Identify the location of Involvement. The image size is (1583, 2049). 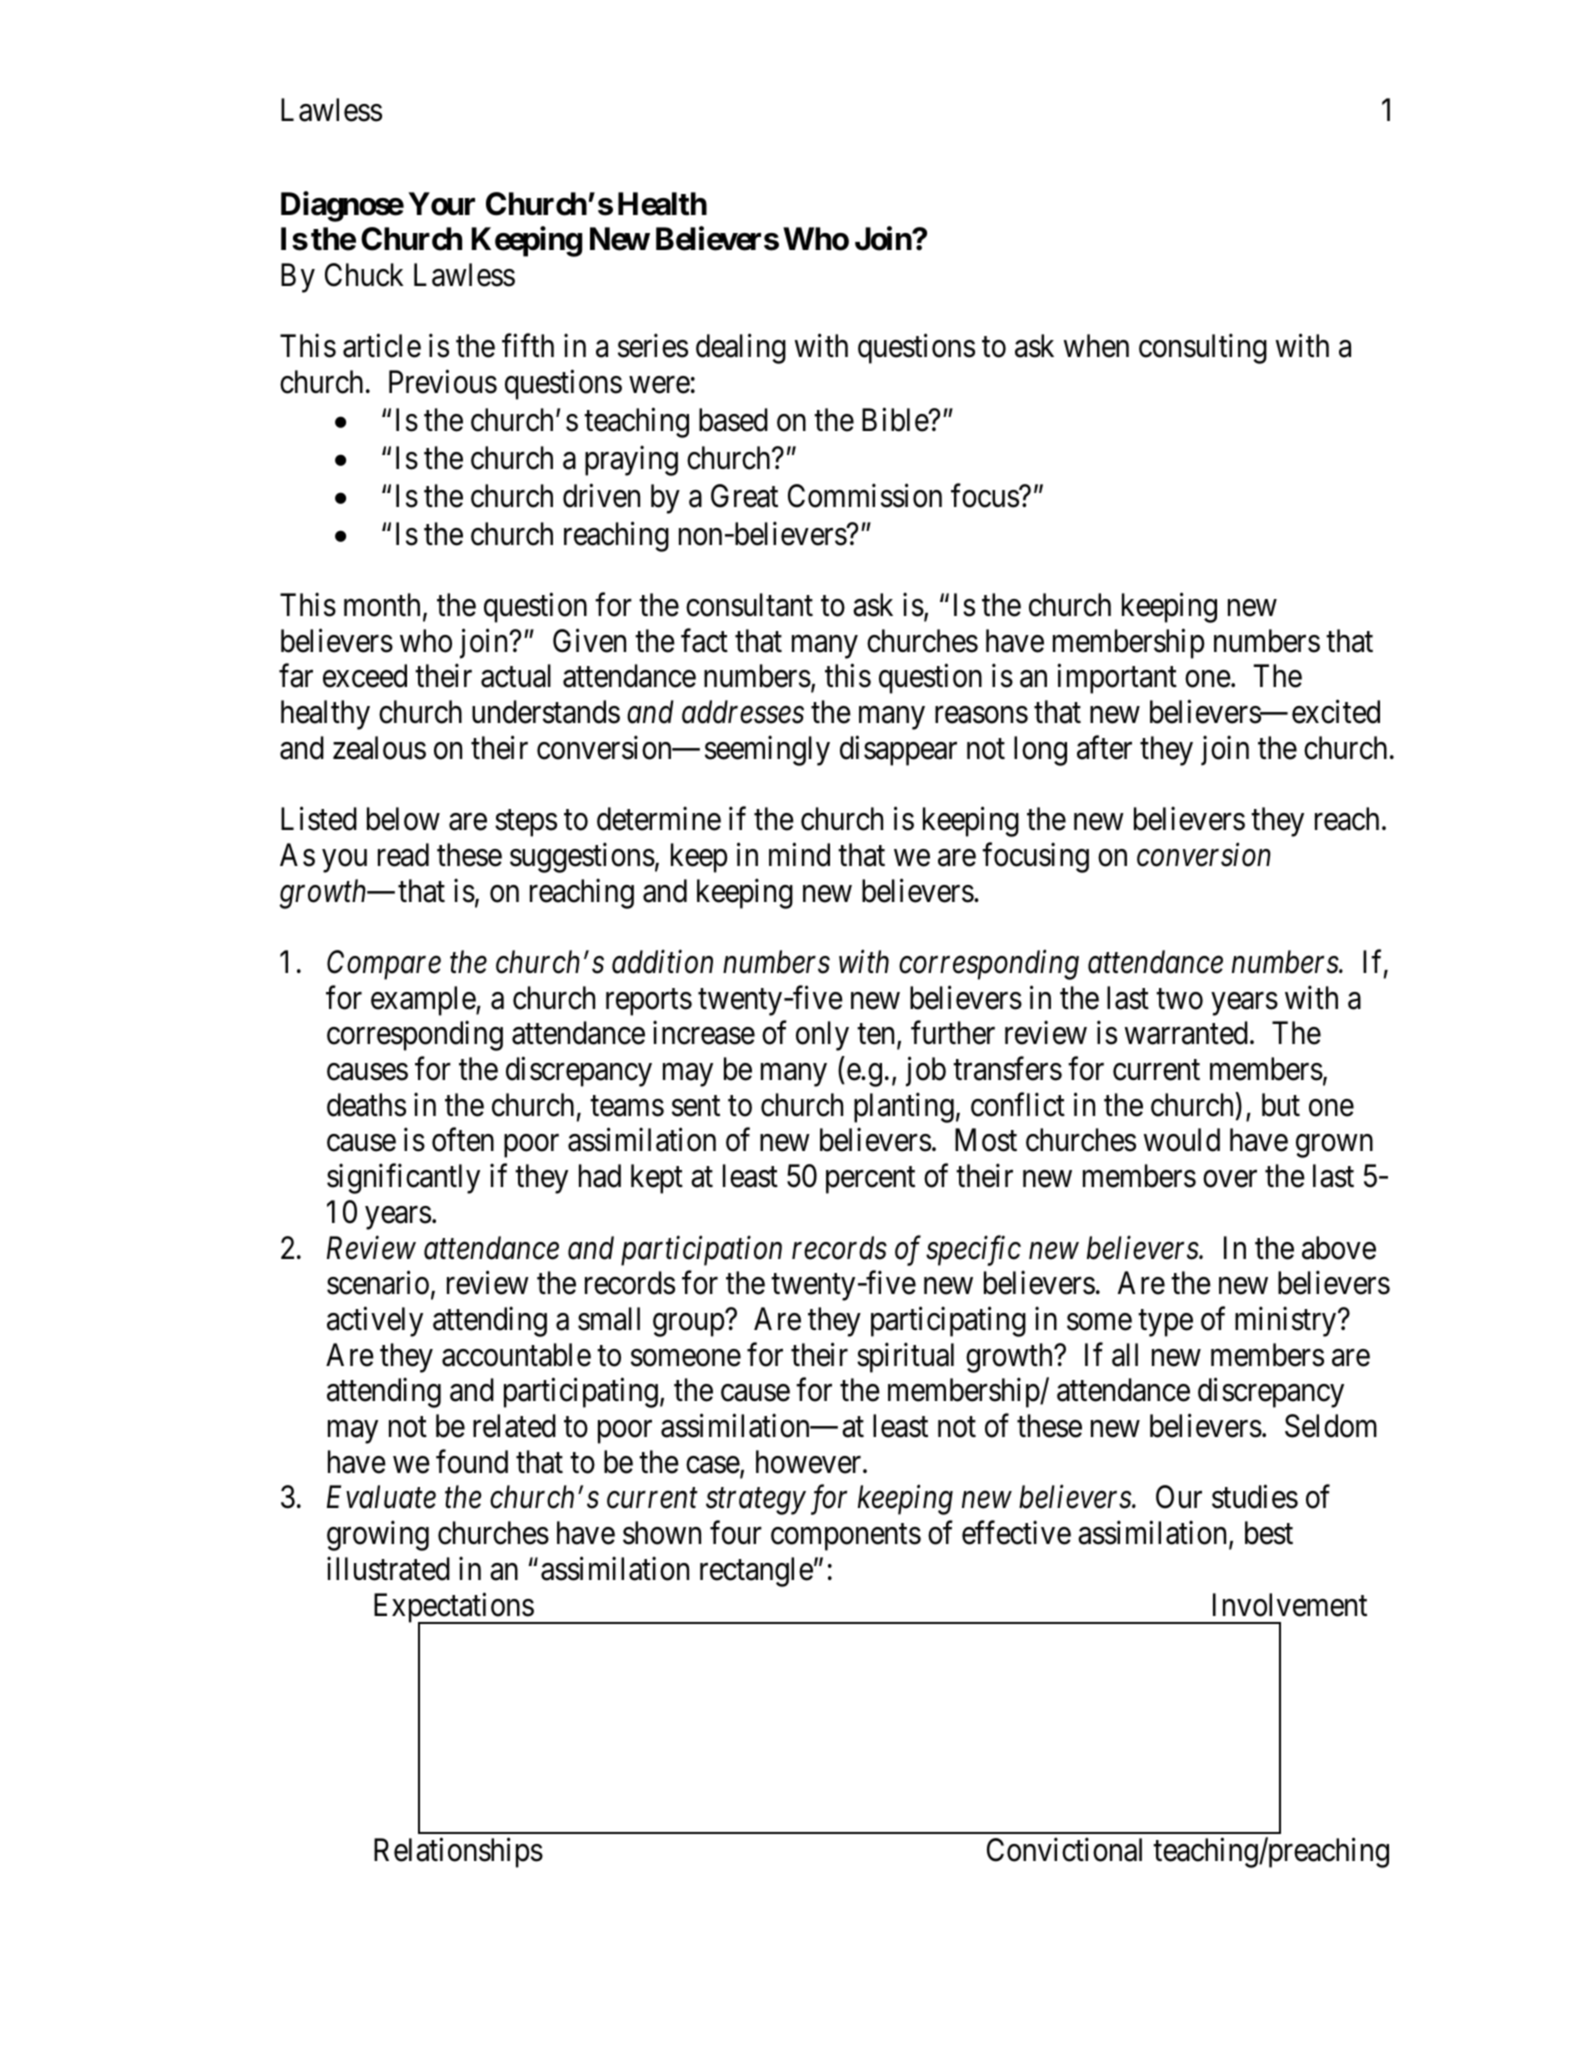
(1290, 1605).
